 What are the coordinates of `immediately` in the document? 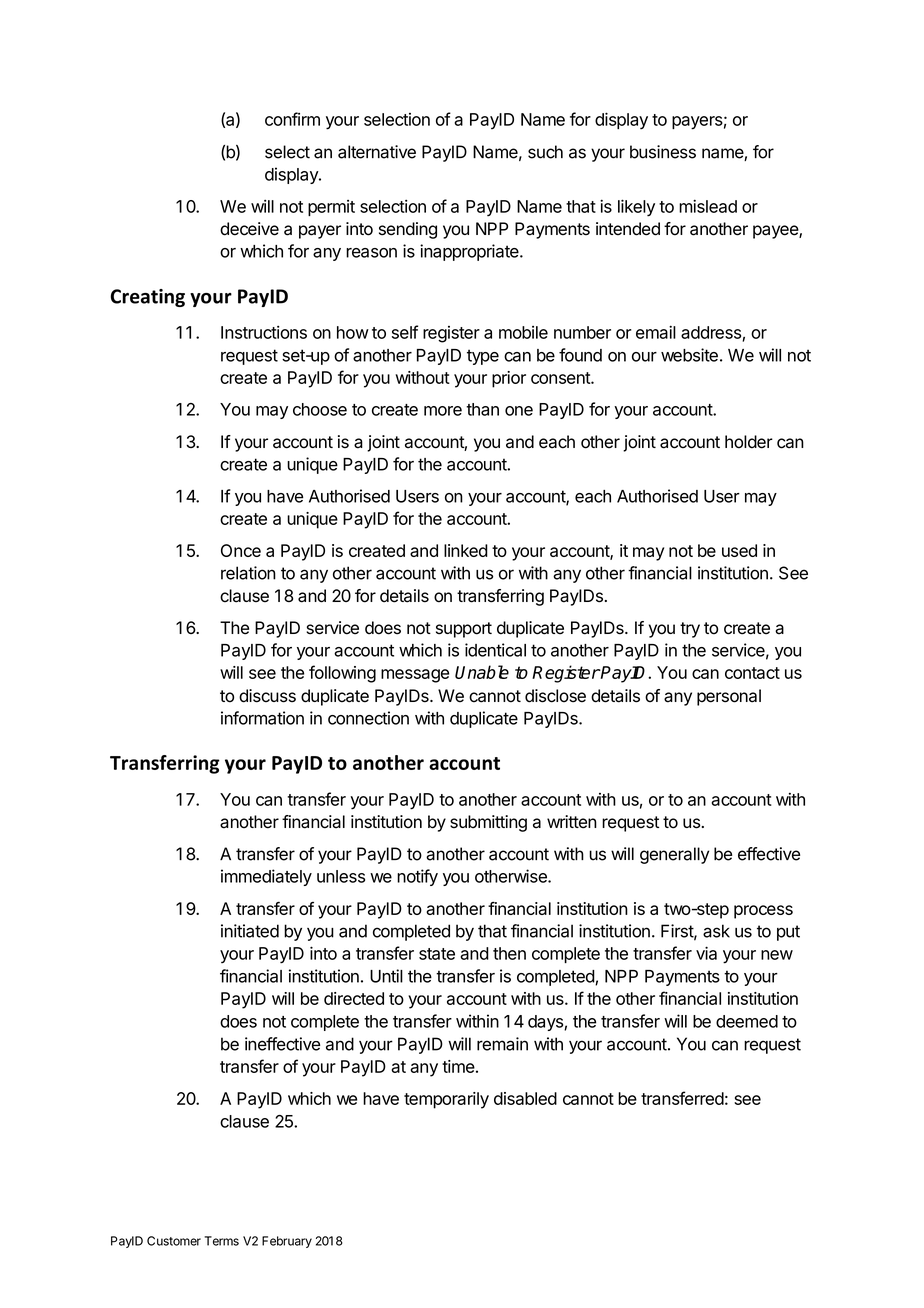 It's located at (266, 877).
